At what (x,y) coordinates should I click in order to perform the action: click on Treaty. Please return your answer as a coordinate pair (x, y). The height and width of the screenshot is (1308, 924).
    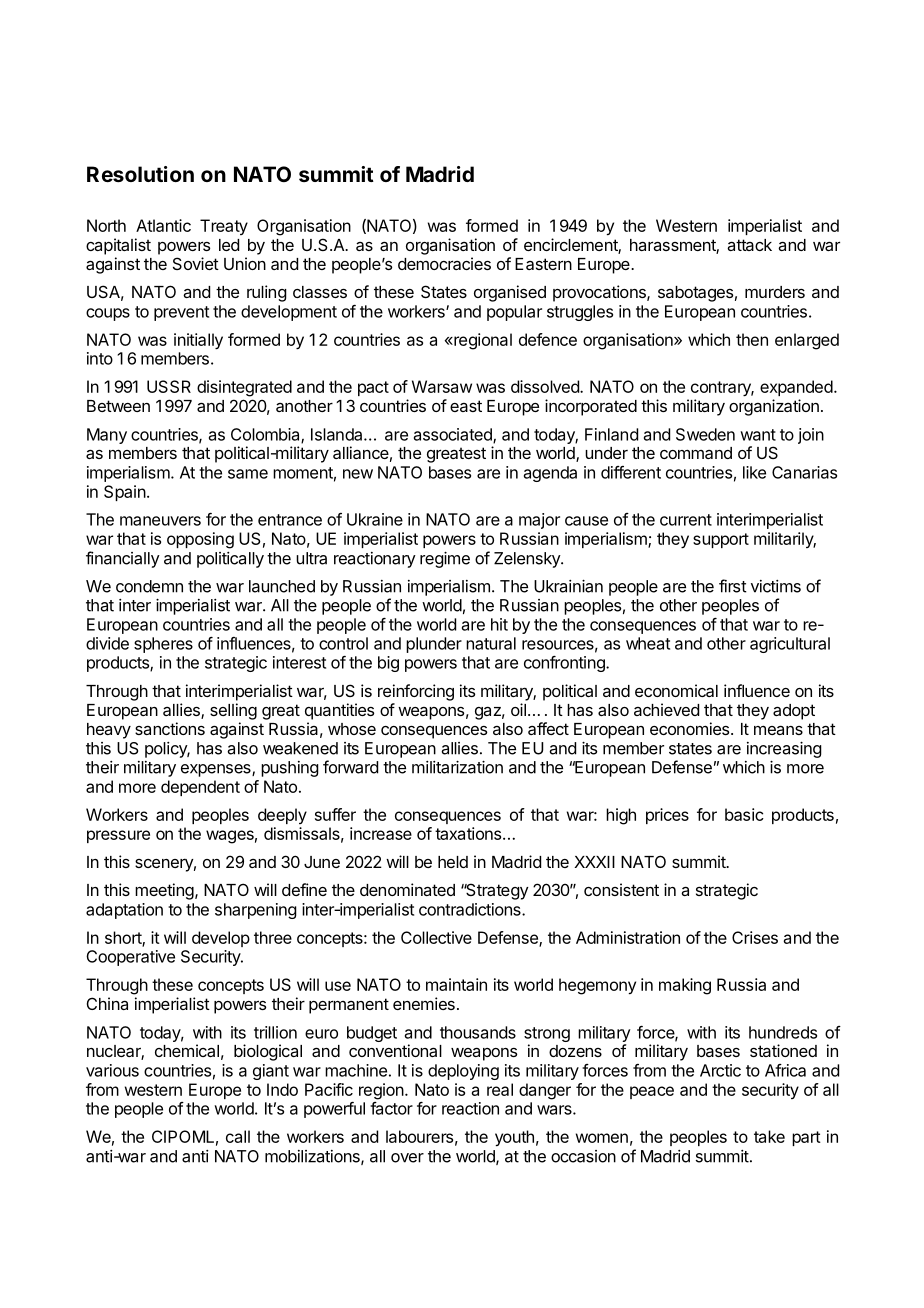
    Looking at the image, I should click on (224, 227).
